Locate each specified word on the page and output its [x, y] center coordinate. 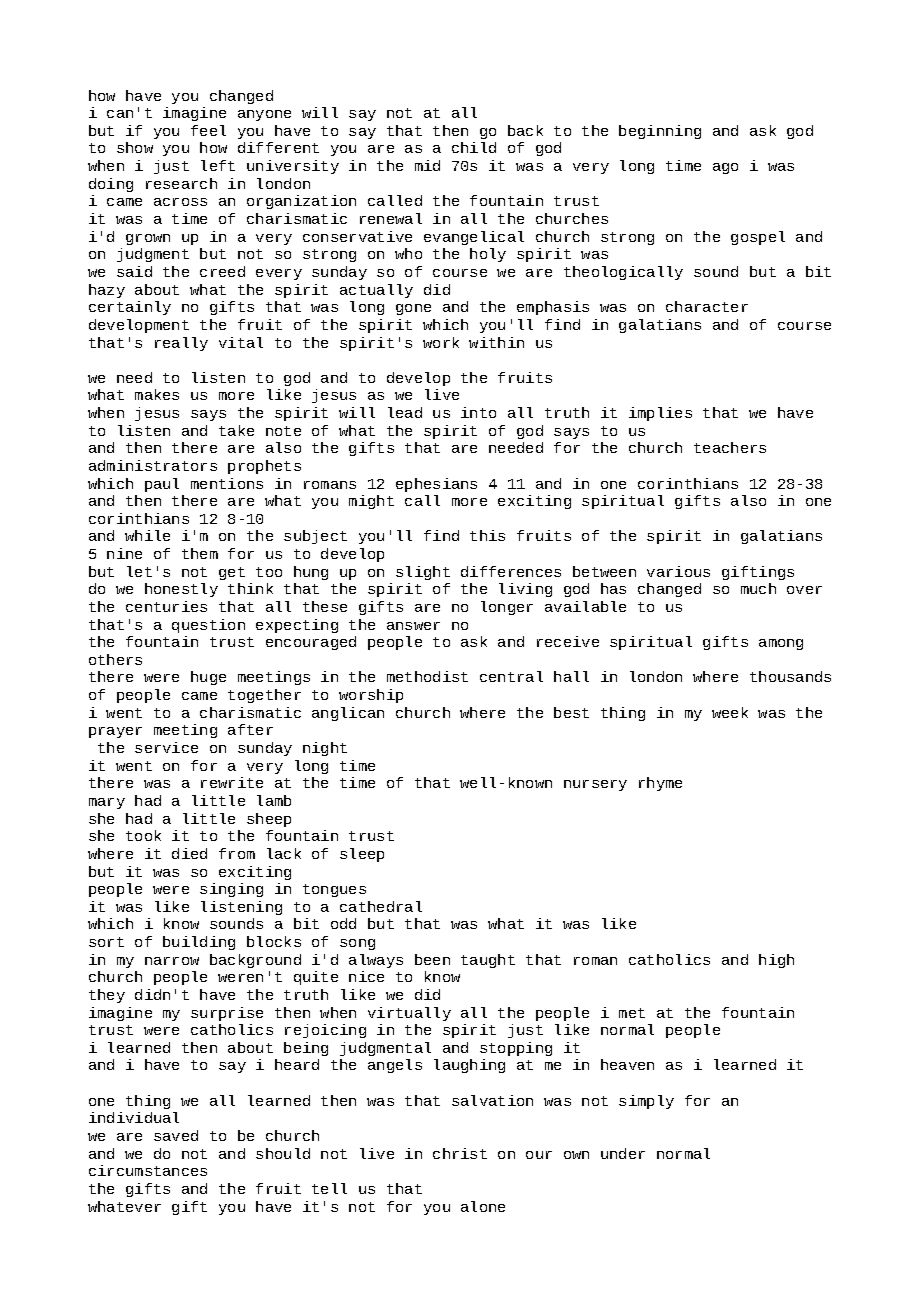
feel [208, 130]
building [199, 943]
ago [725, 168]
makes [157, 394]
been [432, 959]
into [478, 412]
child [474, 147]
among [781, 644]
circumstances [148, 1170]
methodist [427, 676]
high [776, 961]
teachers [730, 447]
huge [208, 678]
